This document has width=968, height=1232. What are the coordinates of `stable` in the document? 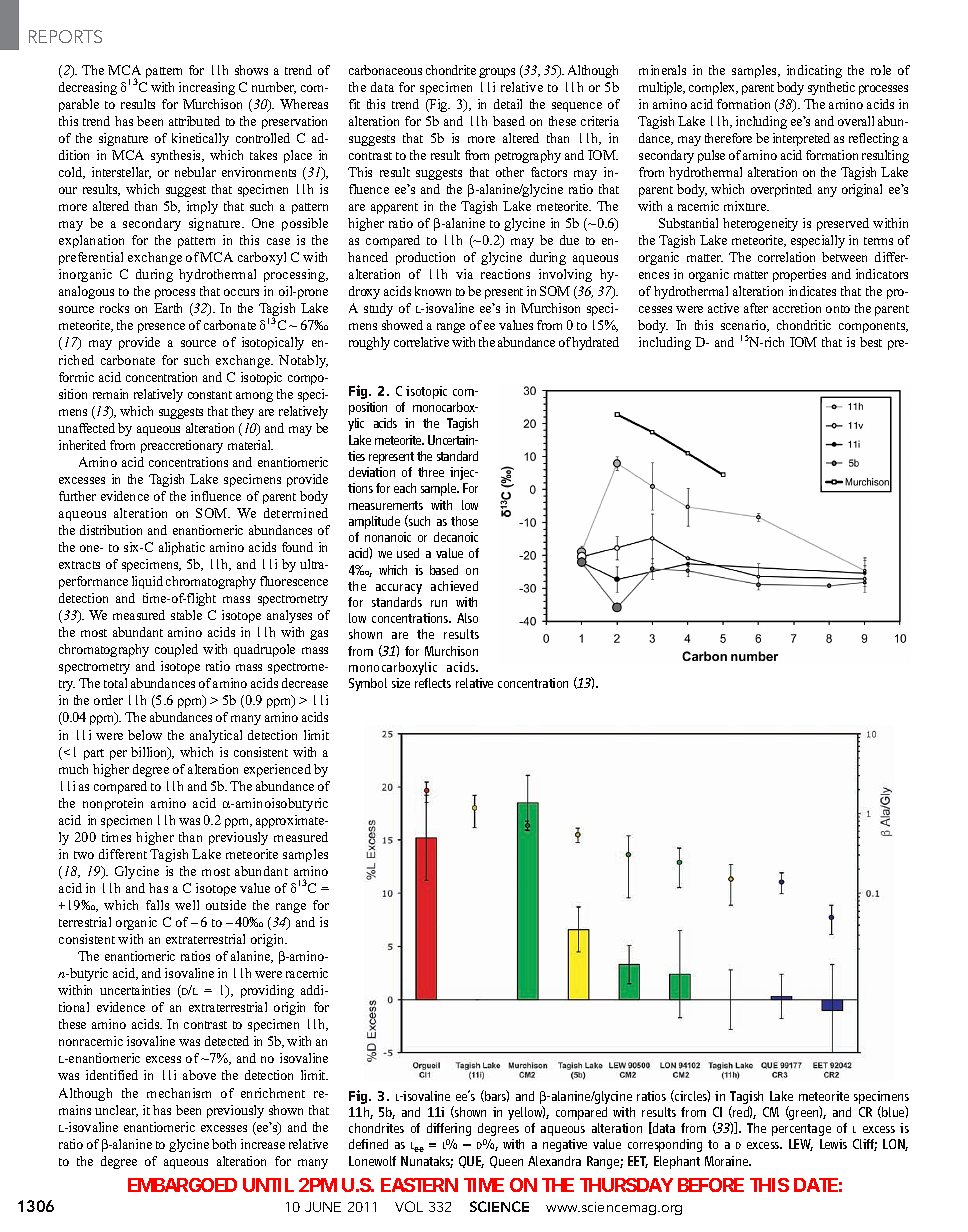 It's located at (186, 615).
